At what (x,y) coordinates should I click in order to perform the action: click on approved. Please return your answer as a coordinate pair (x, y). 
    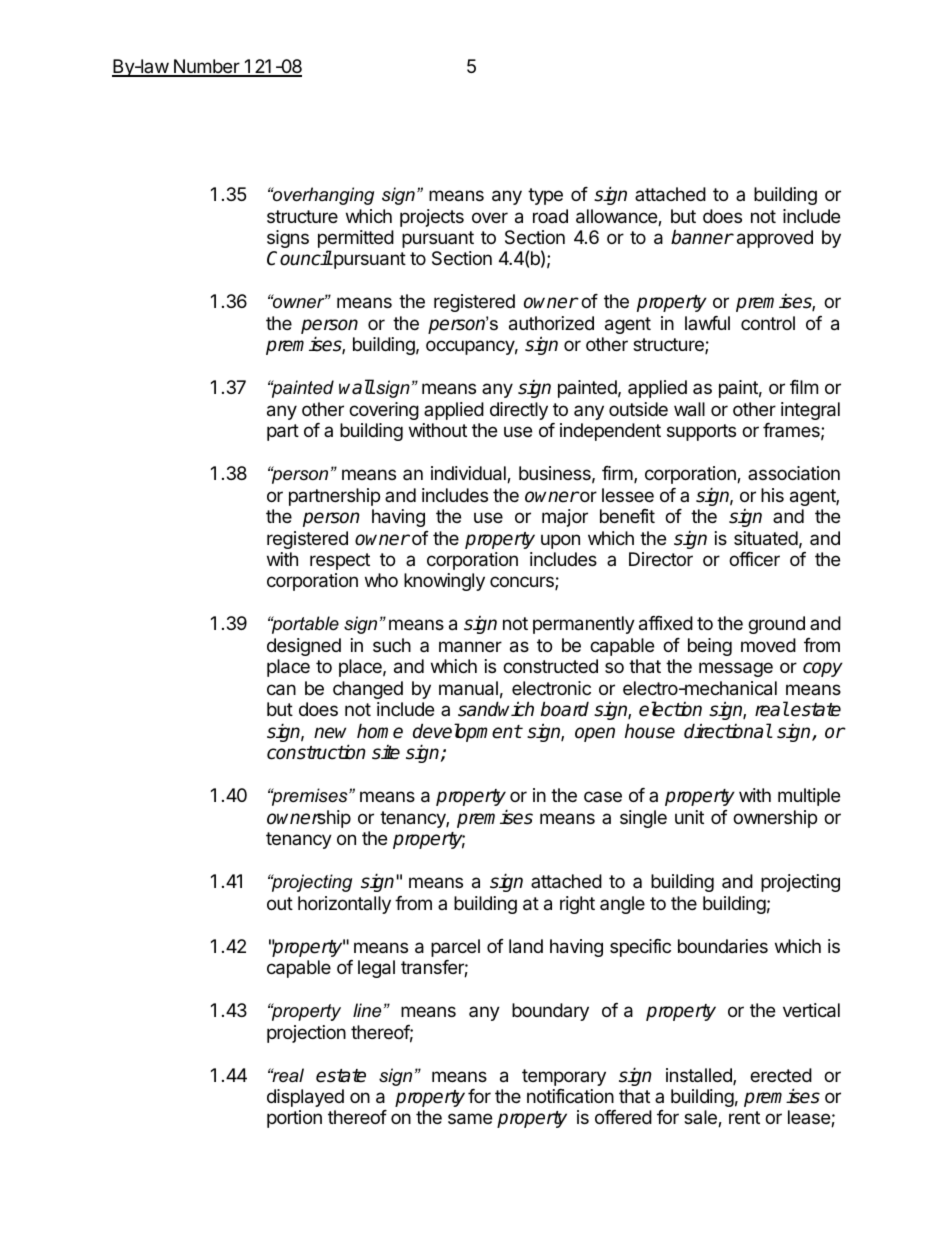
    Looking at the image, I should click on (775, 239).
